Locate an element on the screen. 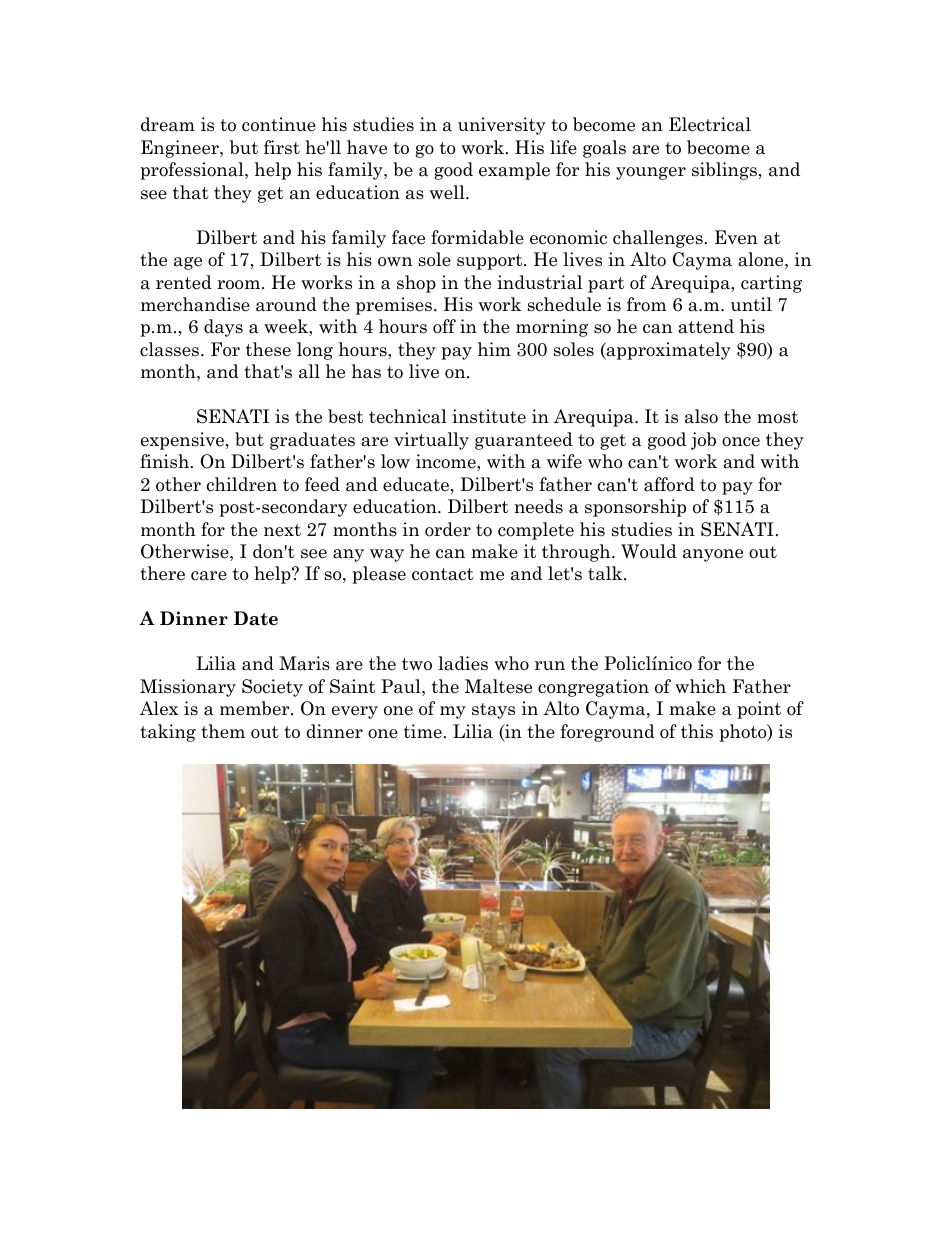 This screenshot has height=1233, width=952. also is located at coordinates (701, 416).
